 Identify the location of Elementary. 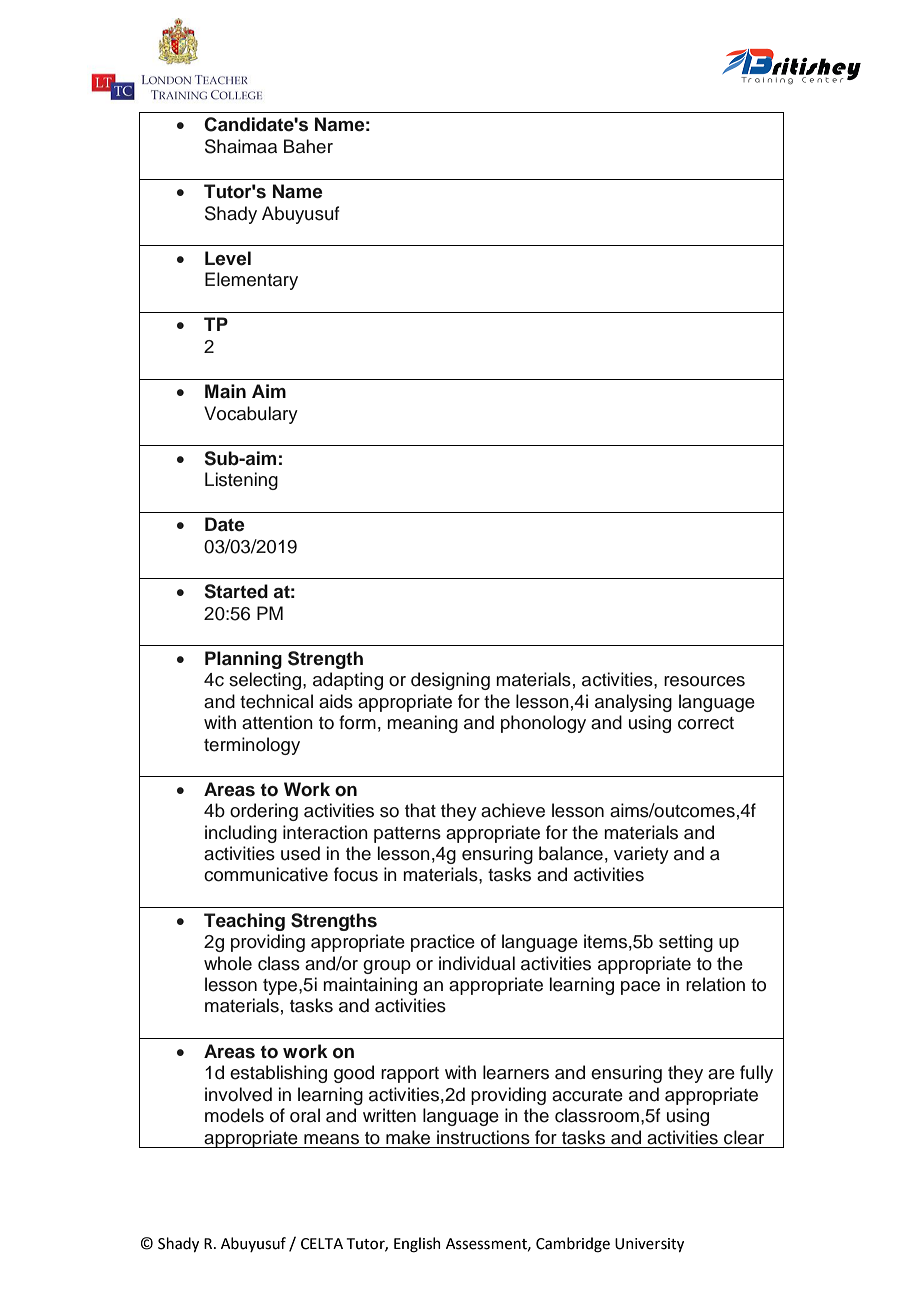
(251, 281).
